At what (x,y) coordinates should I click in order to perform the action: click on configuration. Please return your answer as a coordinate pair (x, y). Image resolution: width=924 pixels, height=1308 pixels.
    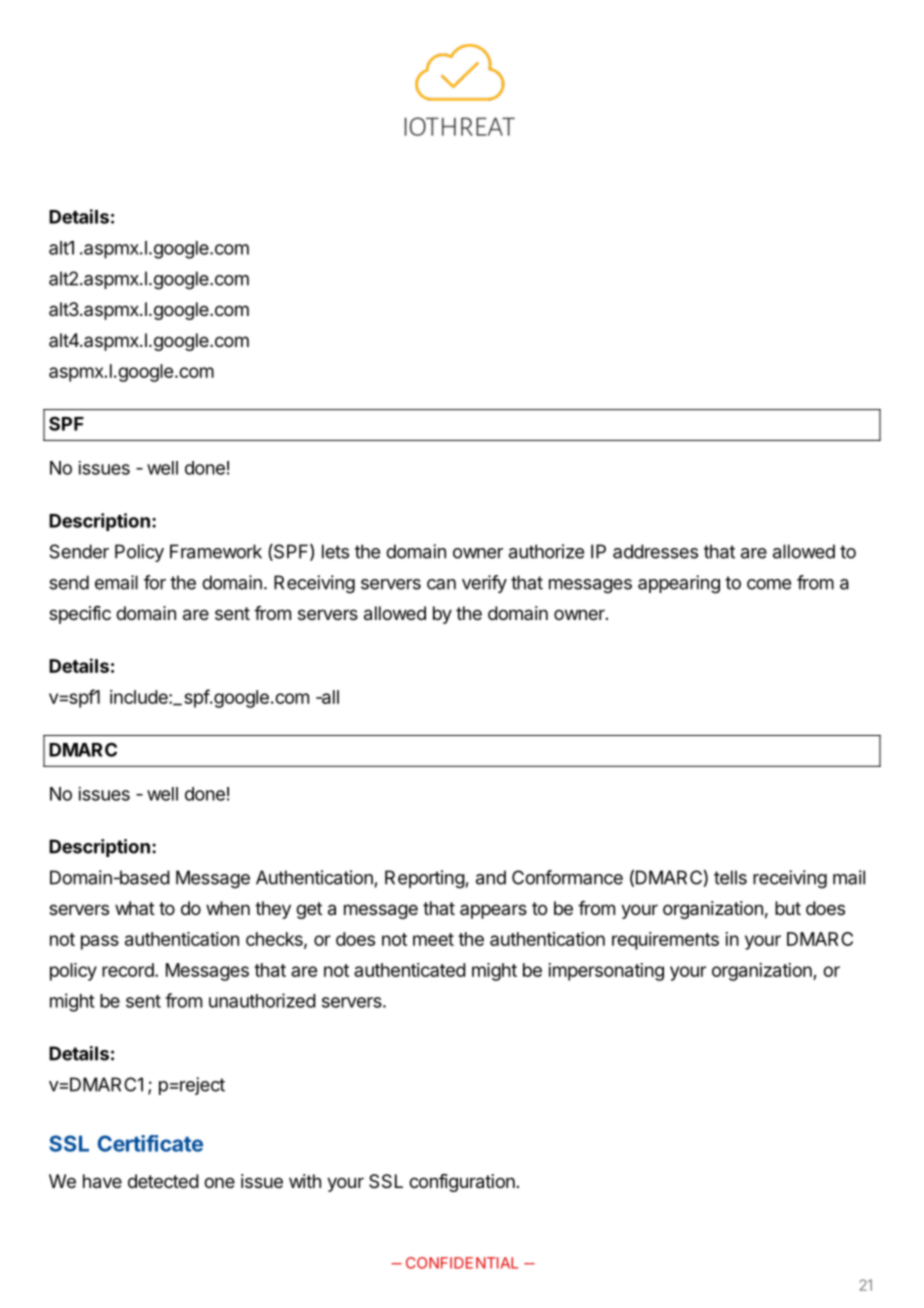
    Looking at the image, I should click on (462, 1183).
